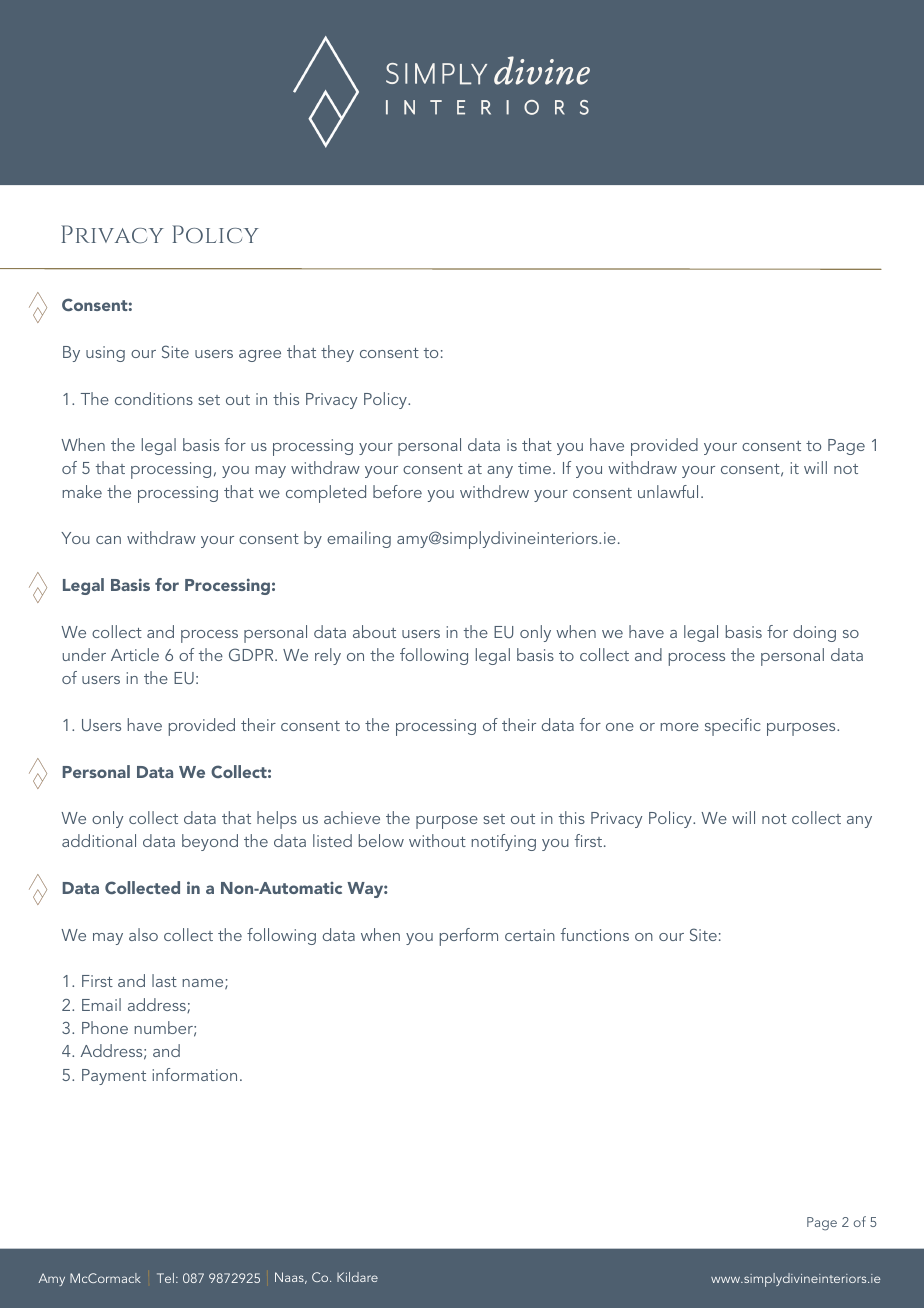 This document has height=1308, width=924. I want to click on certain, so click(530, 935).
